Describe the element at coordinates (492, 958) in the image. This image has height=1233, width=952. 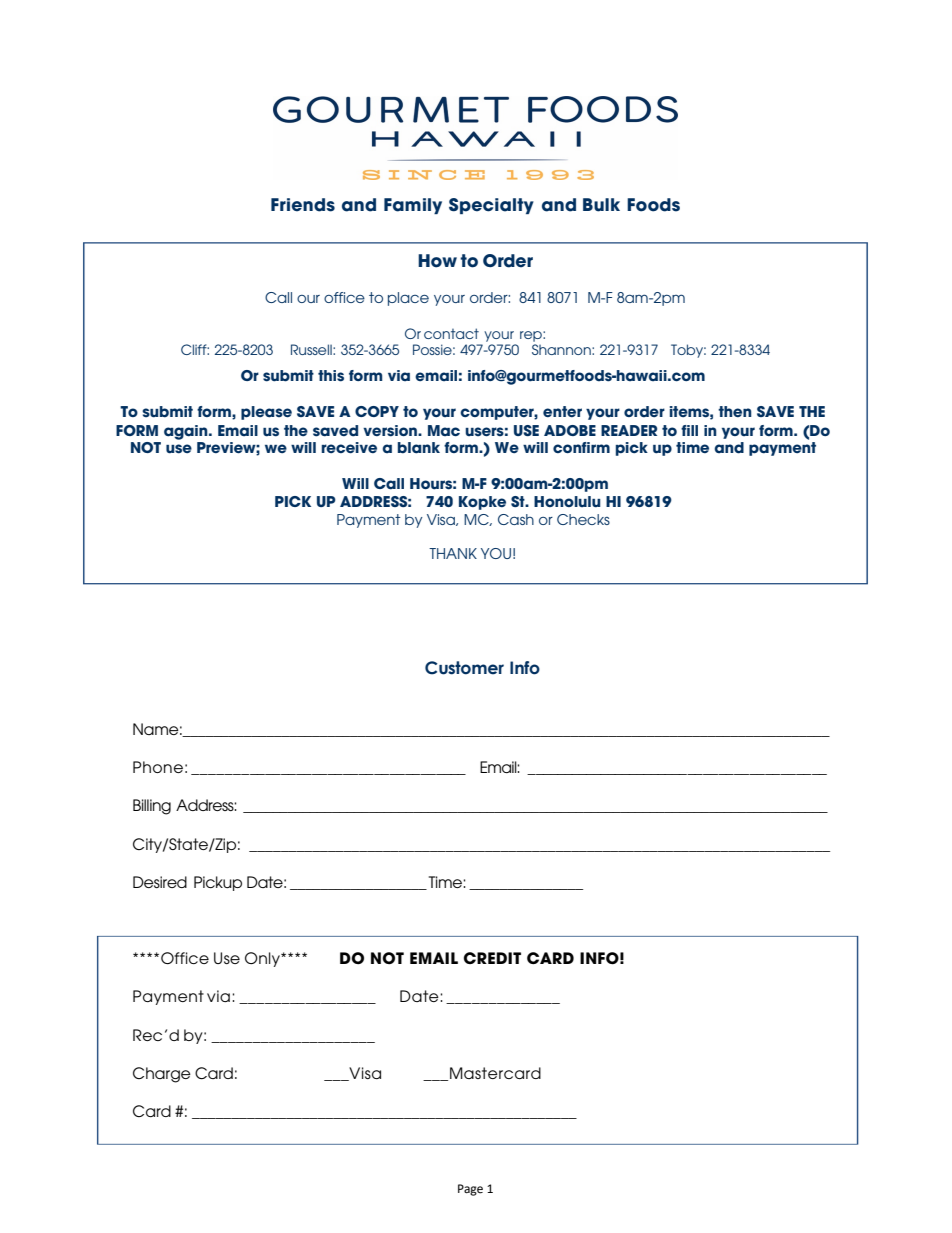
I see `CREDIT` at that location.
